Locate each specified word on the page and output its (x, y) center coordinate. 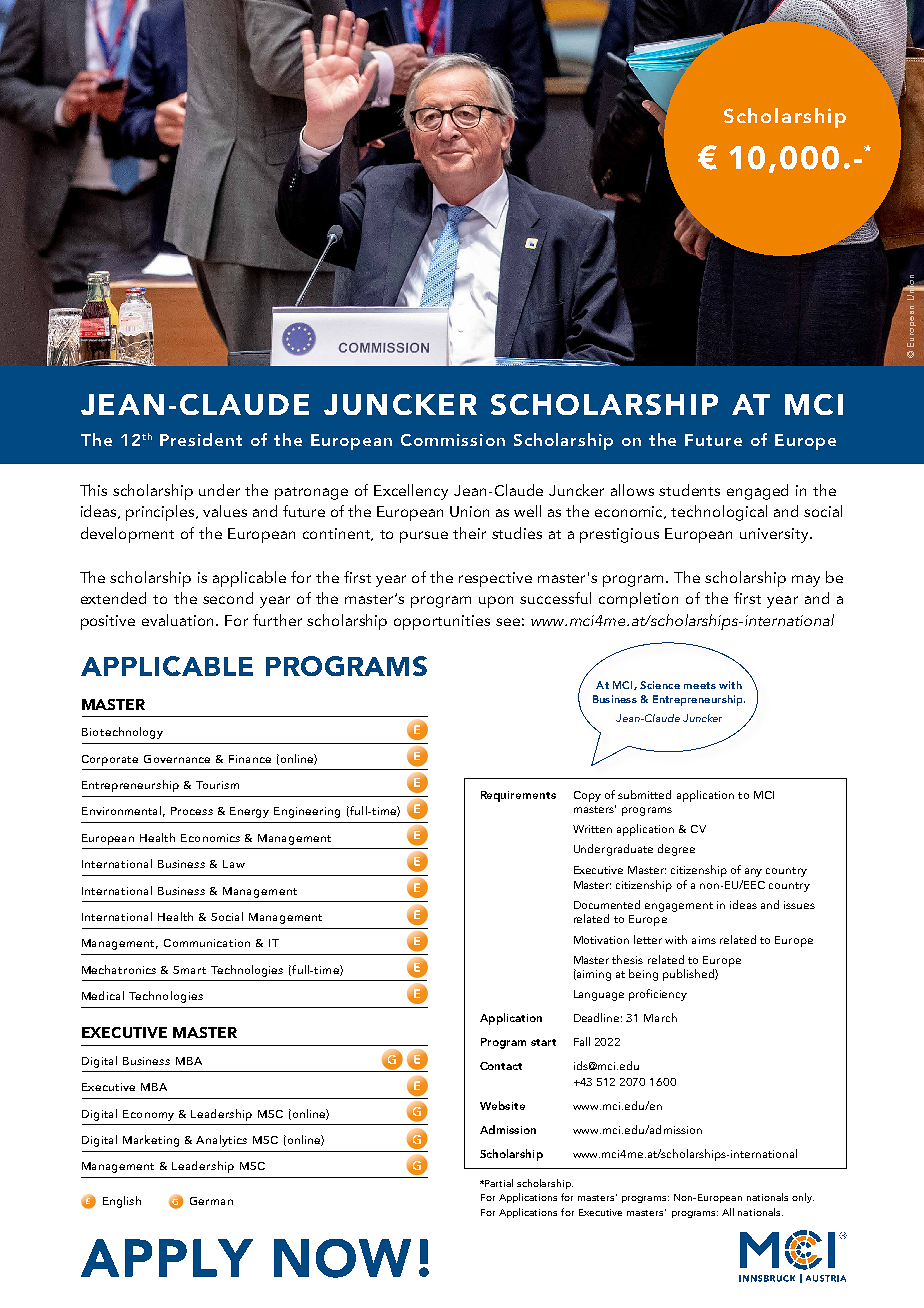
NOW (342, 1258)
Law (234, 864)
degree (676, 850)
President (201, 439)
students (689, 490)
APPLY (167, 1258)
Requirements (518, 796)
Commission (453, 440)
